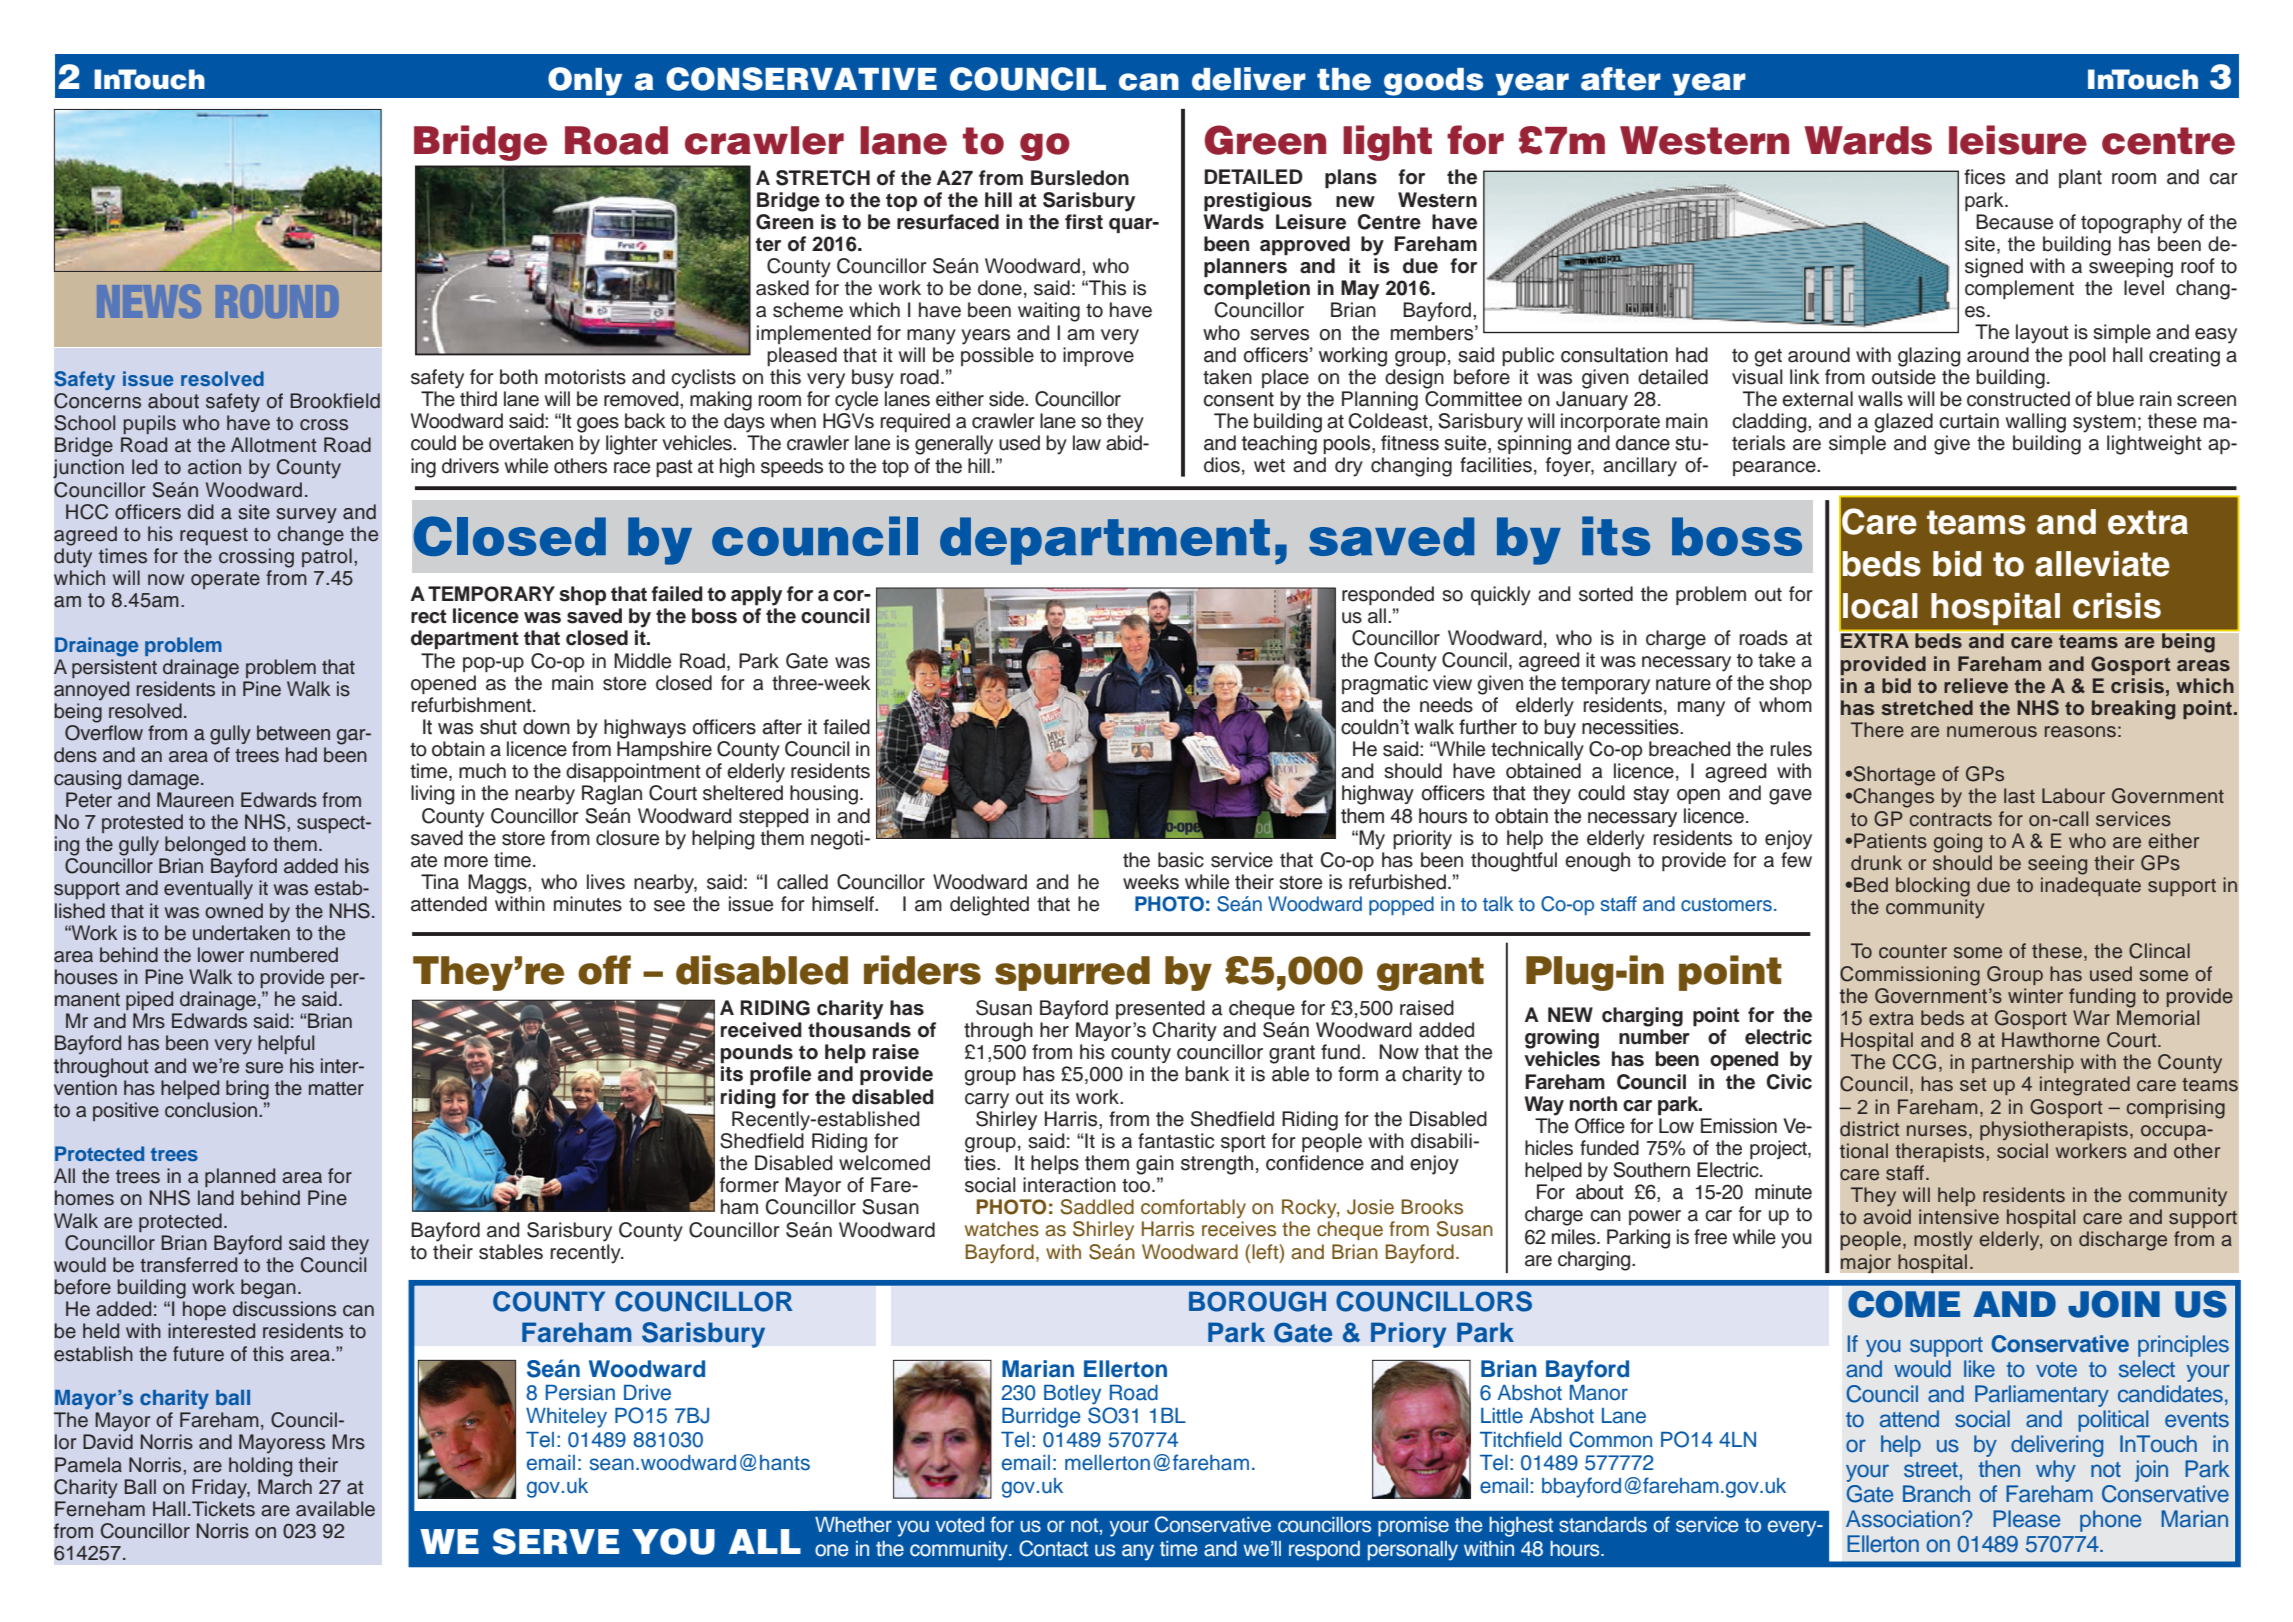  I want to click on too, so click(1137, 1186).
